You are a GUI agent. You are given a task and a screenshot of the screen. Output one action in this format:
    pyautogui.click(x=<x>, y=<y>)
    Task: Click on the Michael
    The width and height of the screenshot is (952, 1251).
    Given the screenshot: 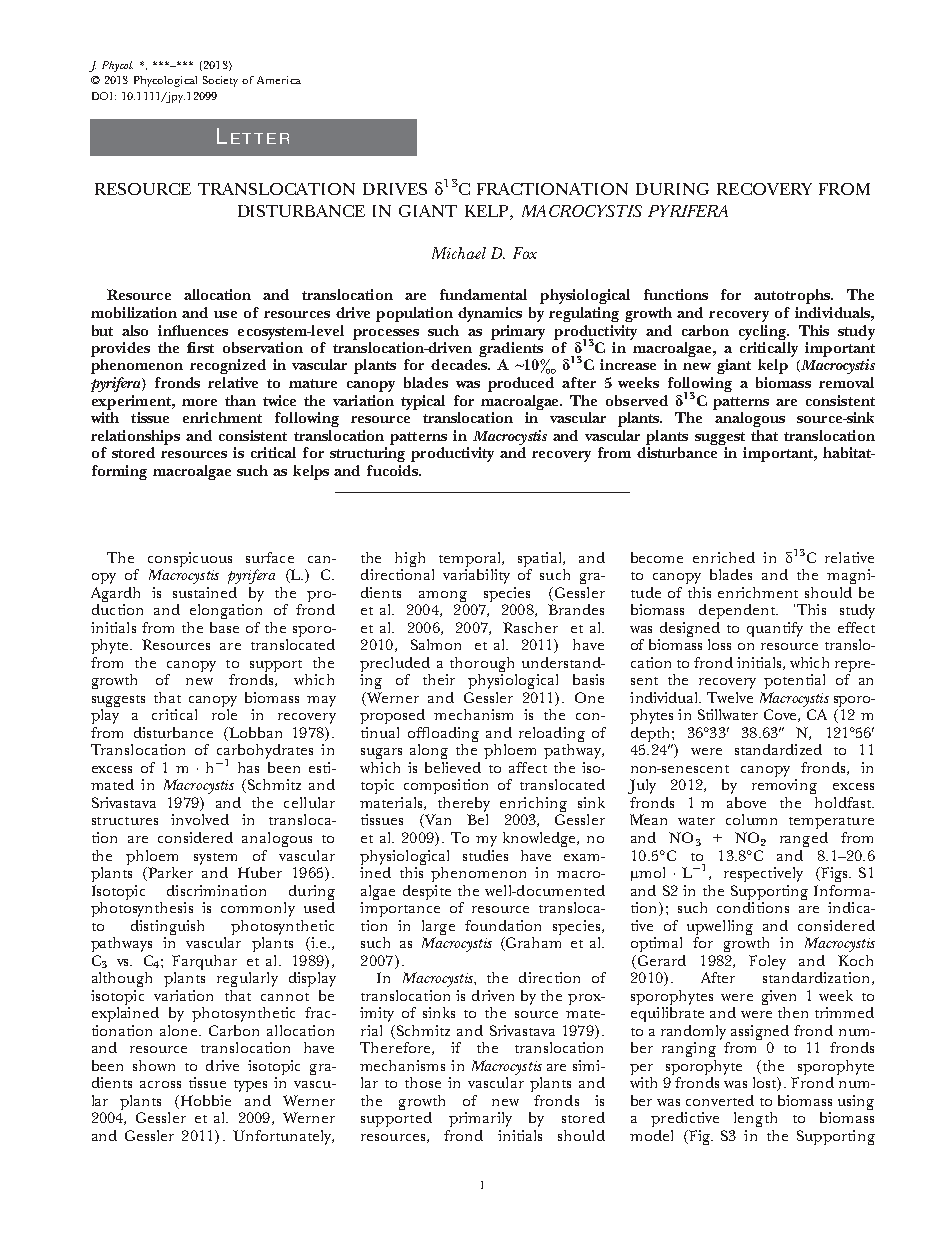 What is the action you would take?
    pyautogui.click(x=459, y=253)
